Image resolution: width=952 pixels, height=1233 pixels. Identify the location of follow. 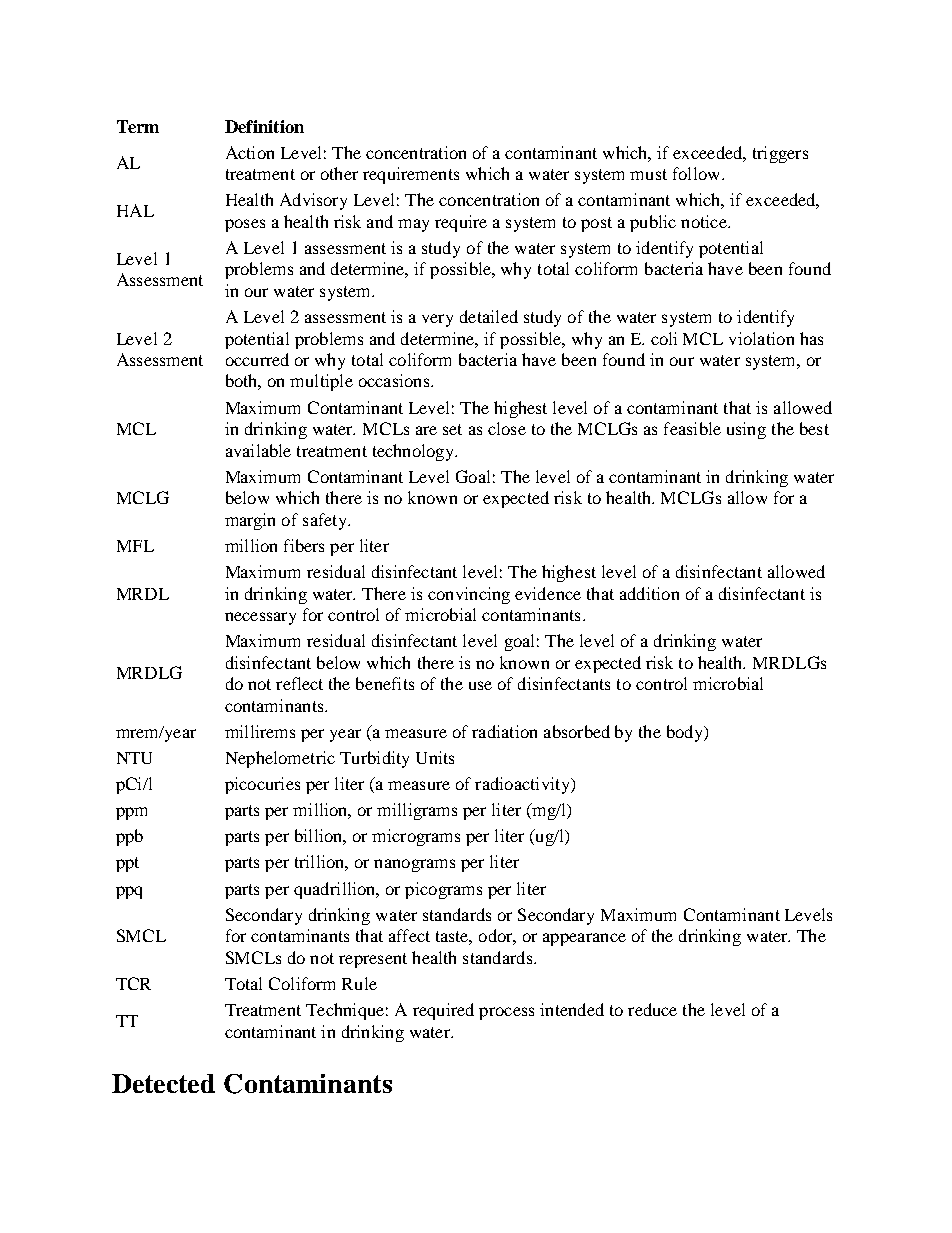
(698, 173).
